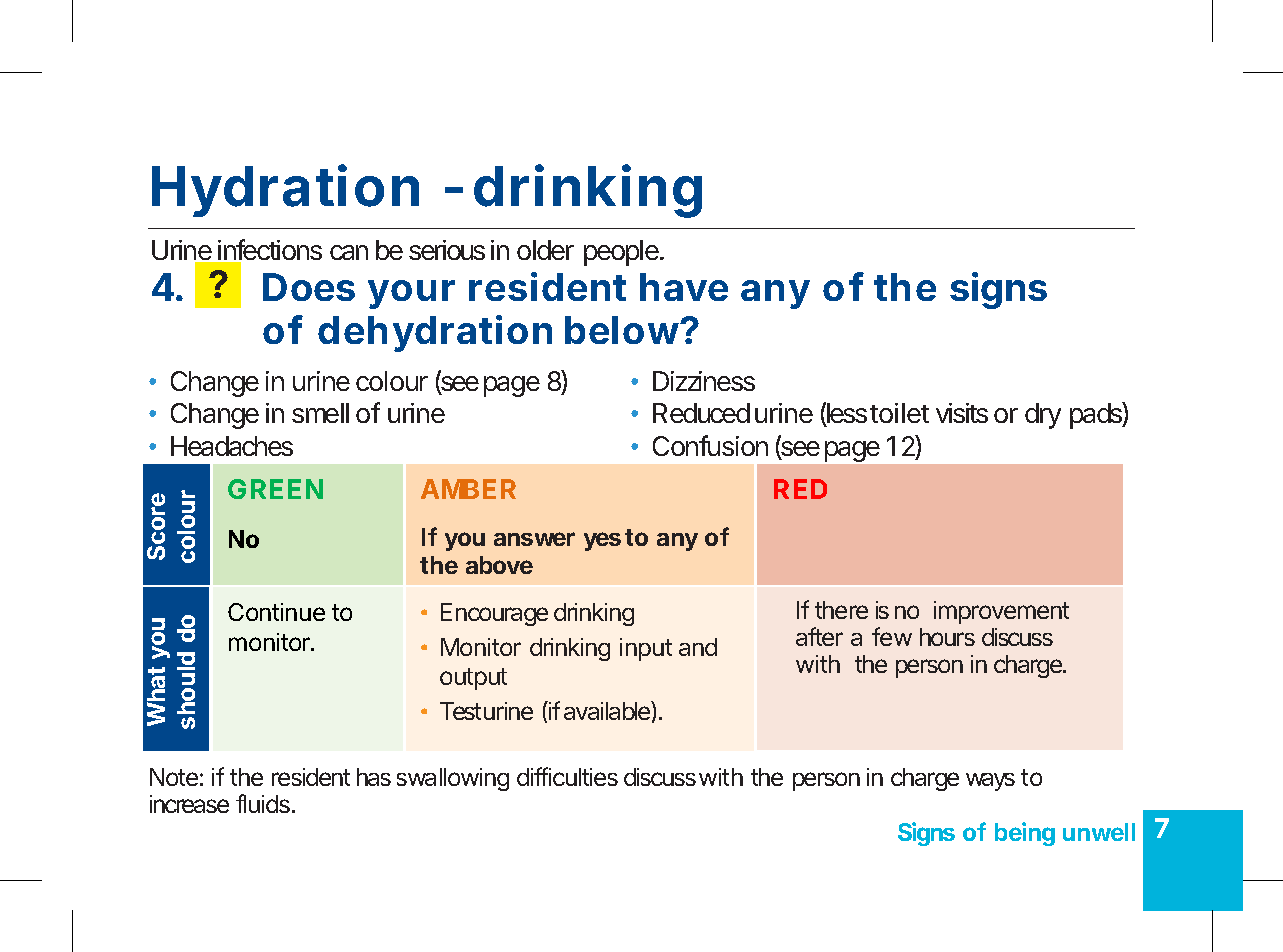  I want to click on yes, so click(602, 541).
